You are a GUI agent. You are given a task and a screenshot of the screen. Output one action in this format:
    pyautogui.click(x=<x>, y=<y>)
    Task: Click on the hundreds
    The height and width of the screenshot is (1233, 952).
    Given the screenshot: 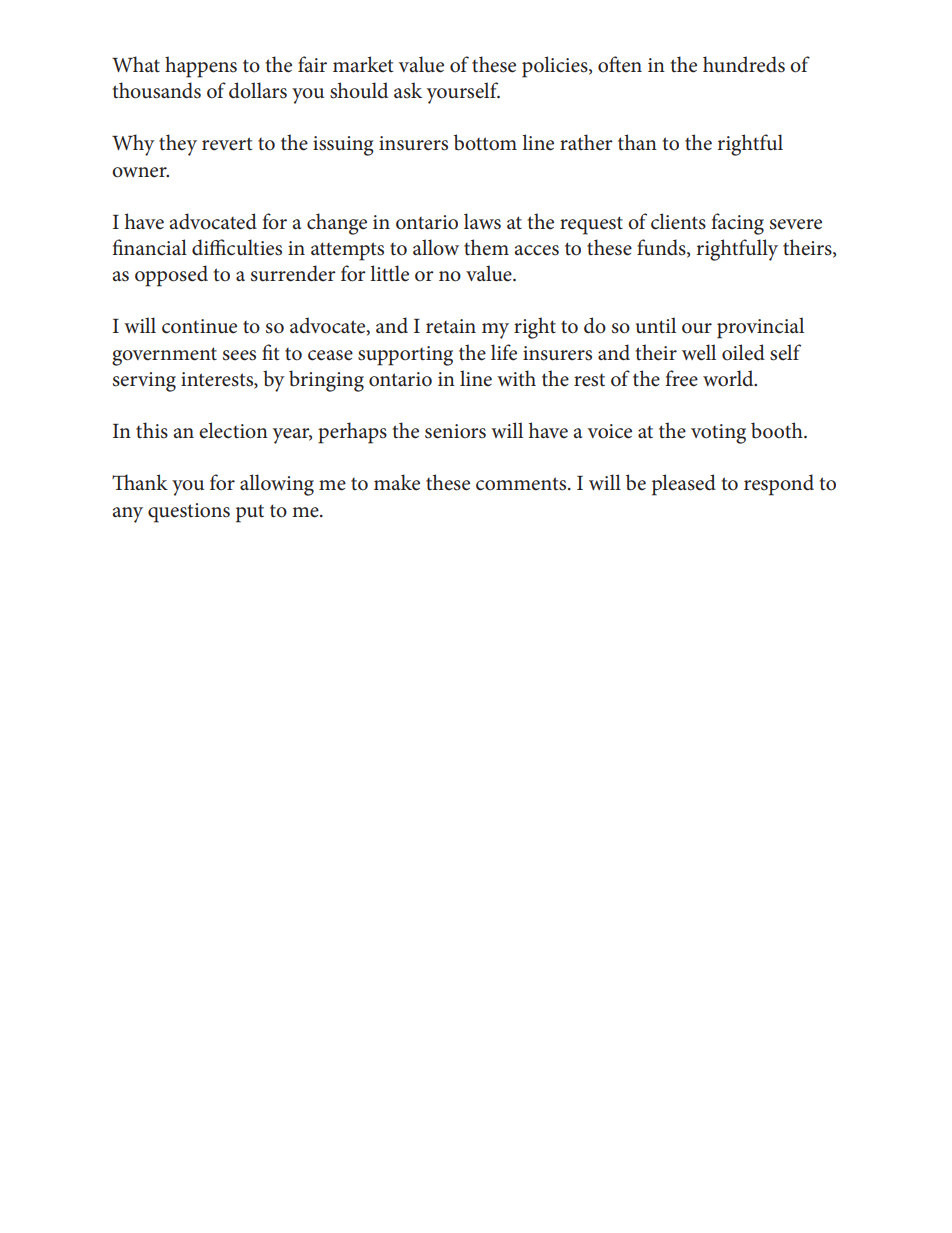 What is the action you would take?
    pyautogui.click(x=744, y=64)
